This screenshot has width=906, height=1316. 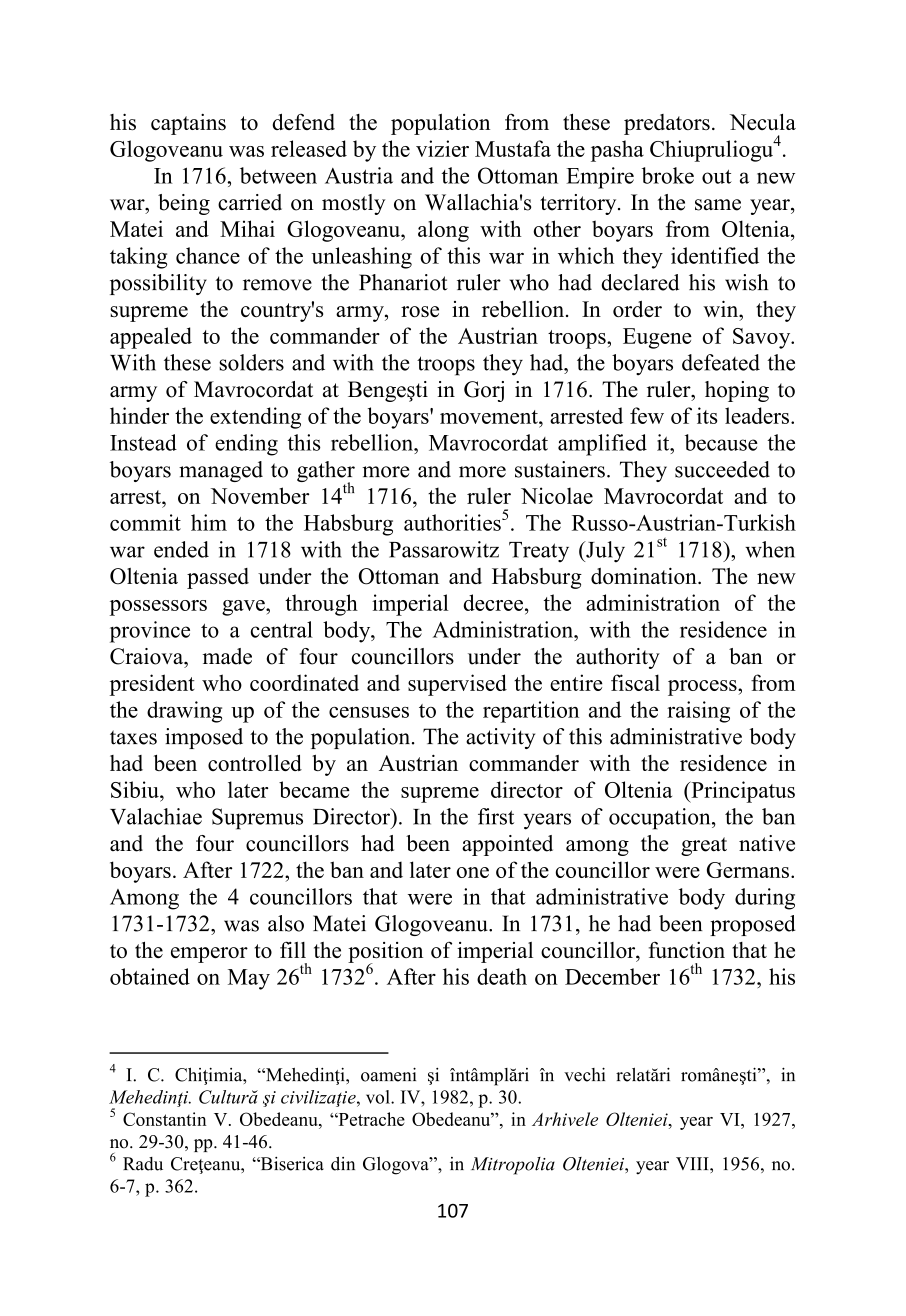 I want to click on first, so click(x=496, y=816).
